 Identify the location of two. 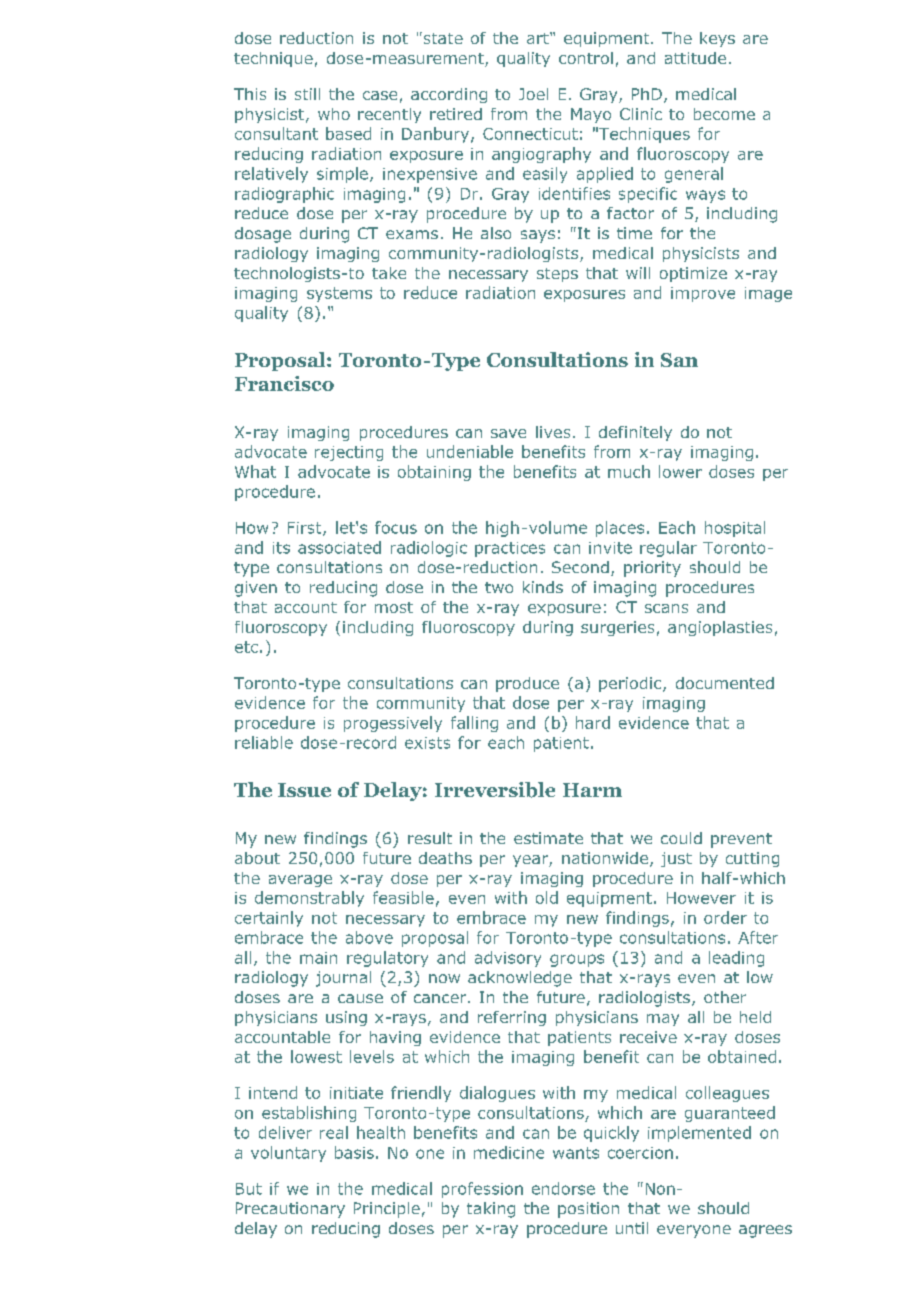
(499, 587).
